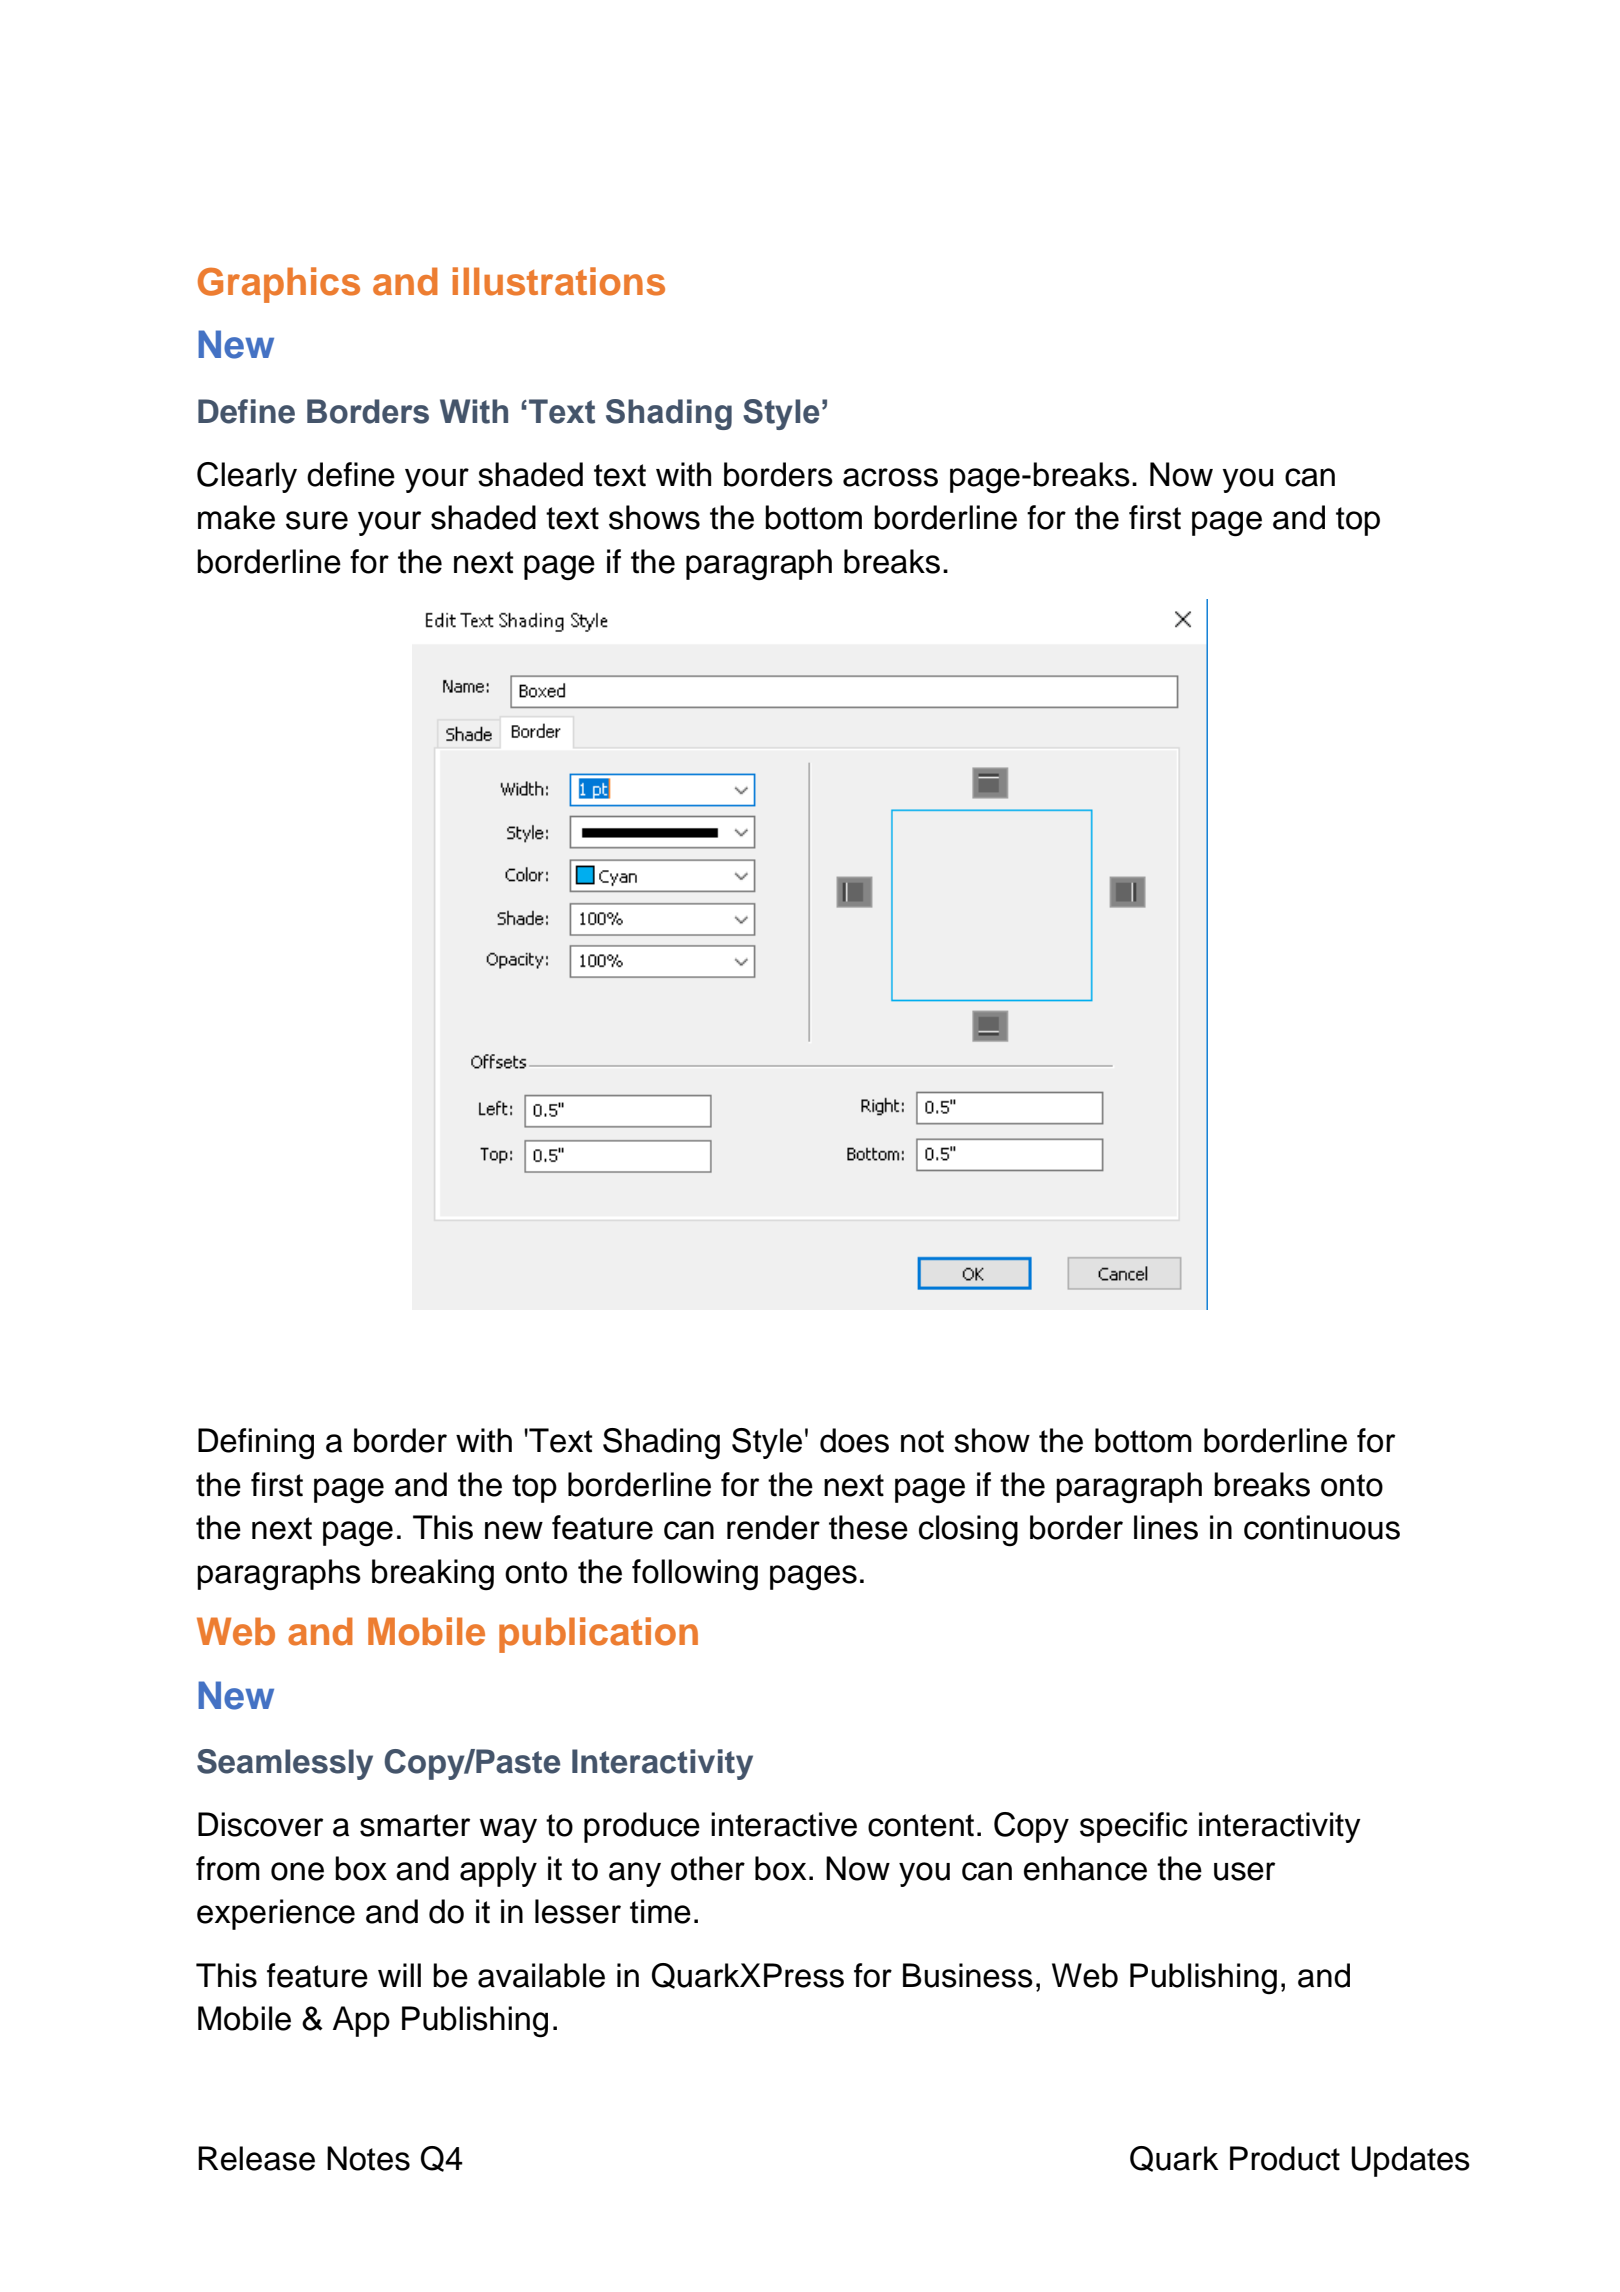 Image resolution: width=1620 pixels, height=2292 pixels. What do you see at coordinates (317, 520) in the screenshot?
I see `sure` at bounding box center [317, 520].
